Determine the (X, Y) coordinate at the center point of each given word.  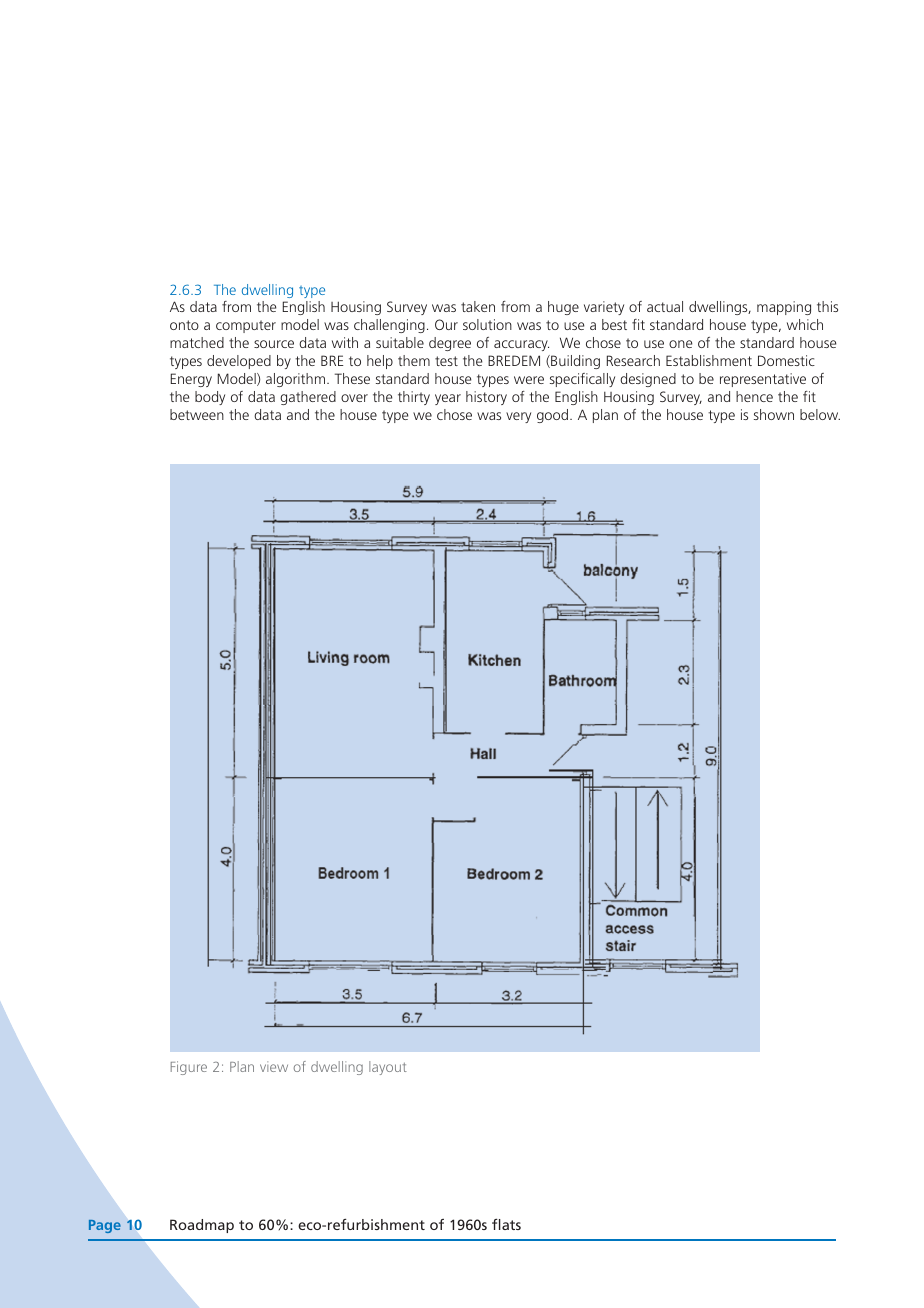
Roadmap (202, 1226)
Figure (189, 1068)
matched (197, 342)
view (274, 1066)
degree (450, 344)
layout (388, 1068)
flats (506, 1224)
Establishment (709, 360)
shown (774, 414)
